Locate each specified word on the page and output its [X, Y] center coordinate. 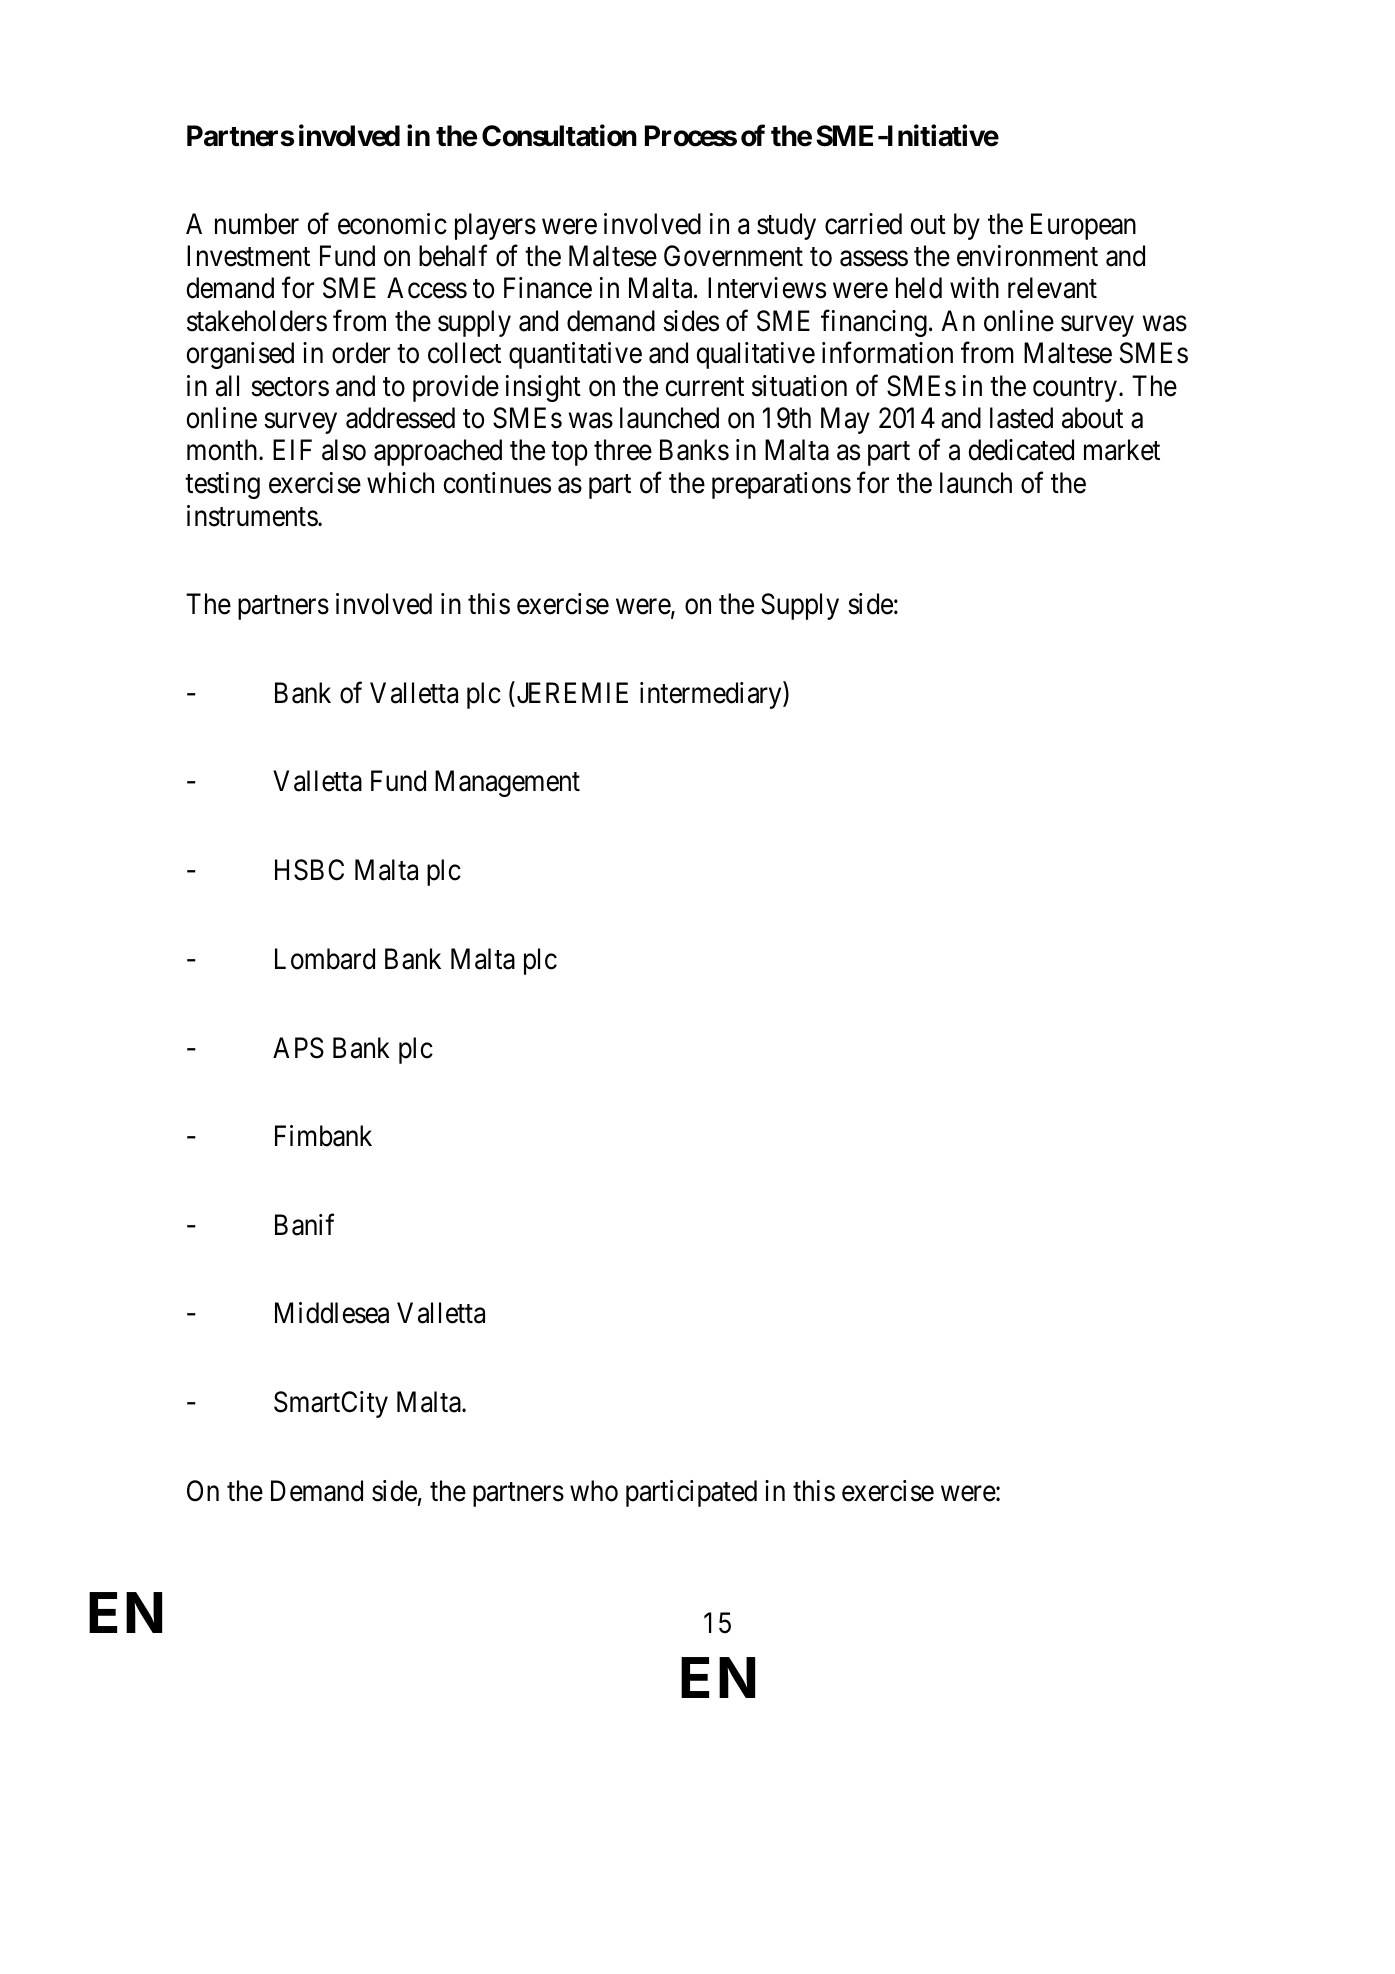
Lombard [325, 959]
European [1083, 226]
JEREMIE [572, 693]
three [623, 450]
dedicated [1021, 450]
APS [298, 1048]
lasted [1021, 418]
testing [222, 485]
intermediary [712, 695]
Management [507, 784]
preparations [781, 485]
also [344, 450]
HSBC [309, 870]
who [594, 1491]
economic [392, 224]
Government [733, 256]
